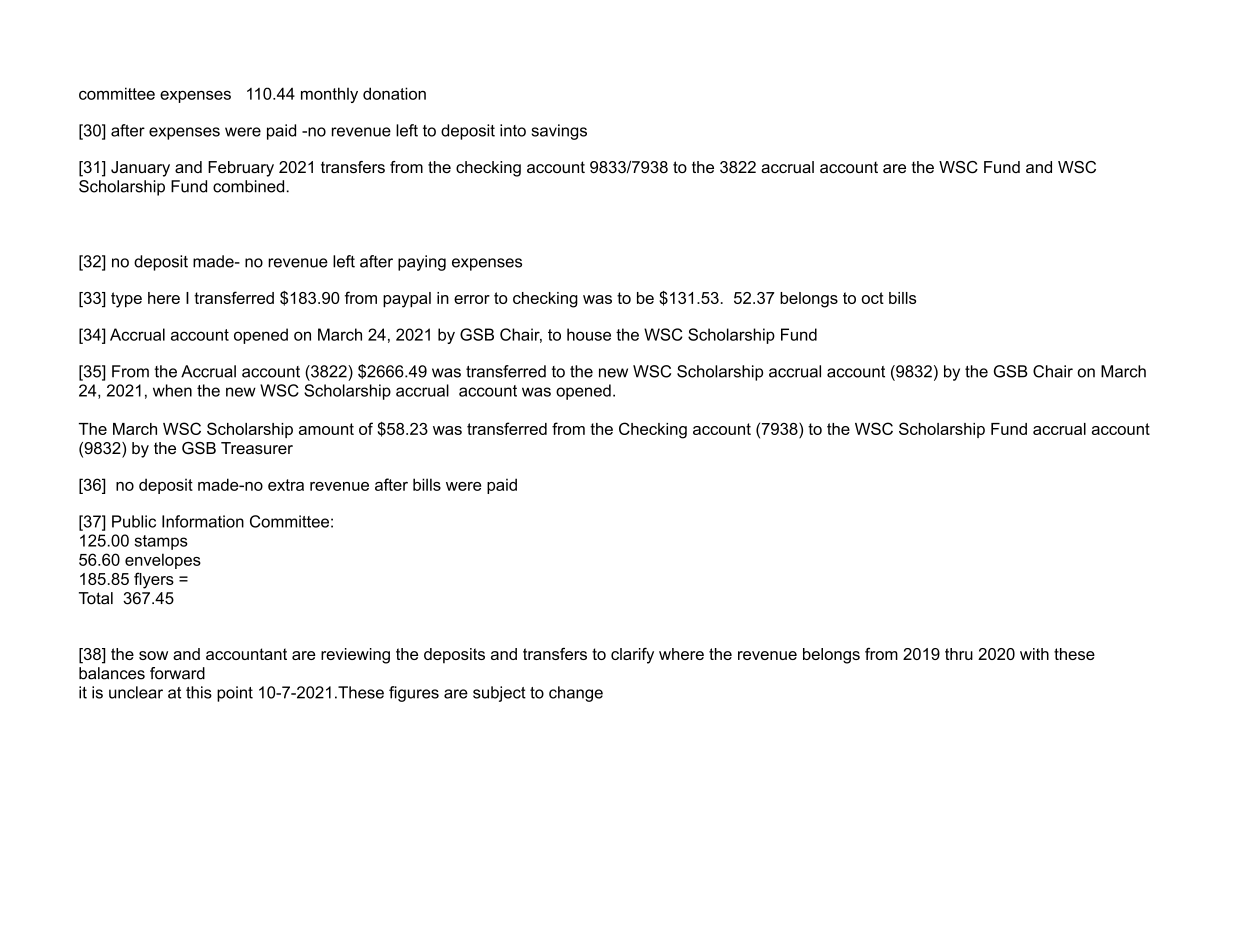 This screenshot has width=1233, height=952. I want to click on forward, so click(177, 673).
